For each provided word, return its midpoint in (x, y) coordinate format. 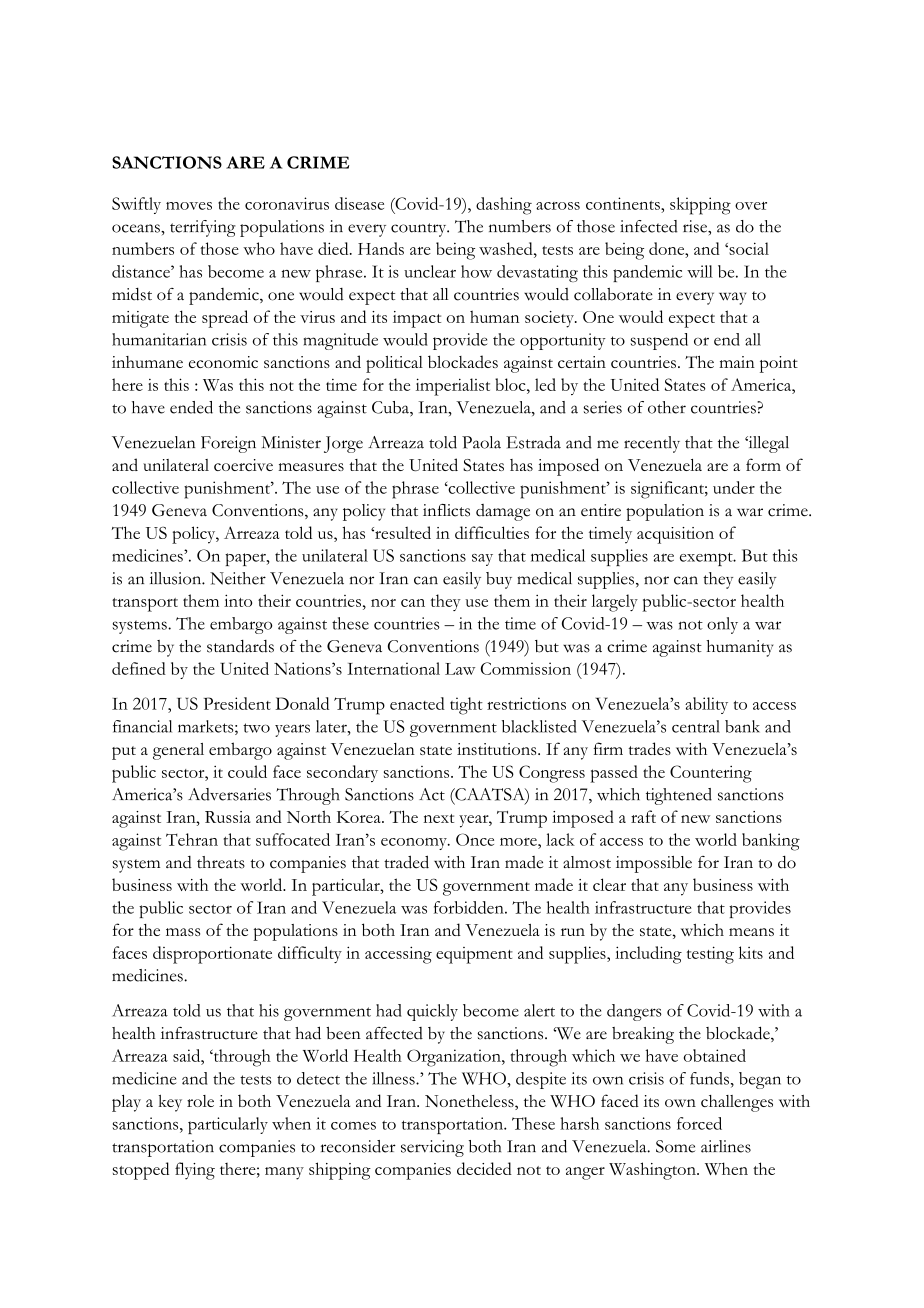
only (722, 625)
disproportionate (212, 955)
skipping (700, 206)
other (667, 407)
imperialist (453, 387)
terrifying (203, 228)
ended (191, 407)
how (476, 271)
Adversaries (229, 794)
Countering (711, 774)
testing (710, 955)
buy (499, 580)
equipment (474, 955)
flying (195, 1171)
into (238, 600)
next (439, 818)
